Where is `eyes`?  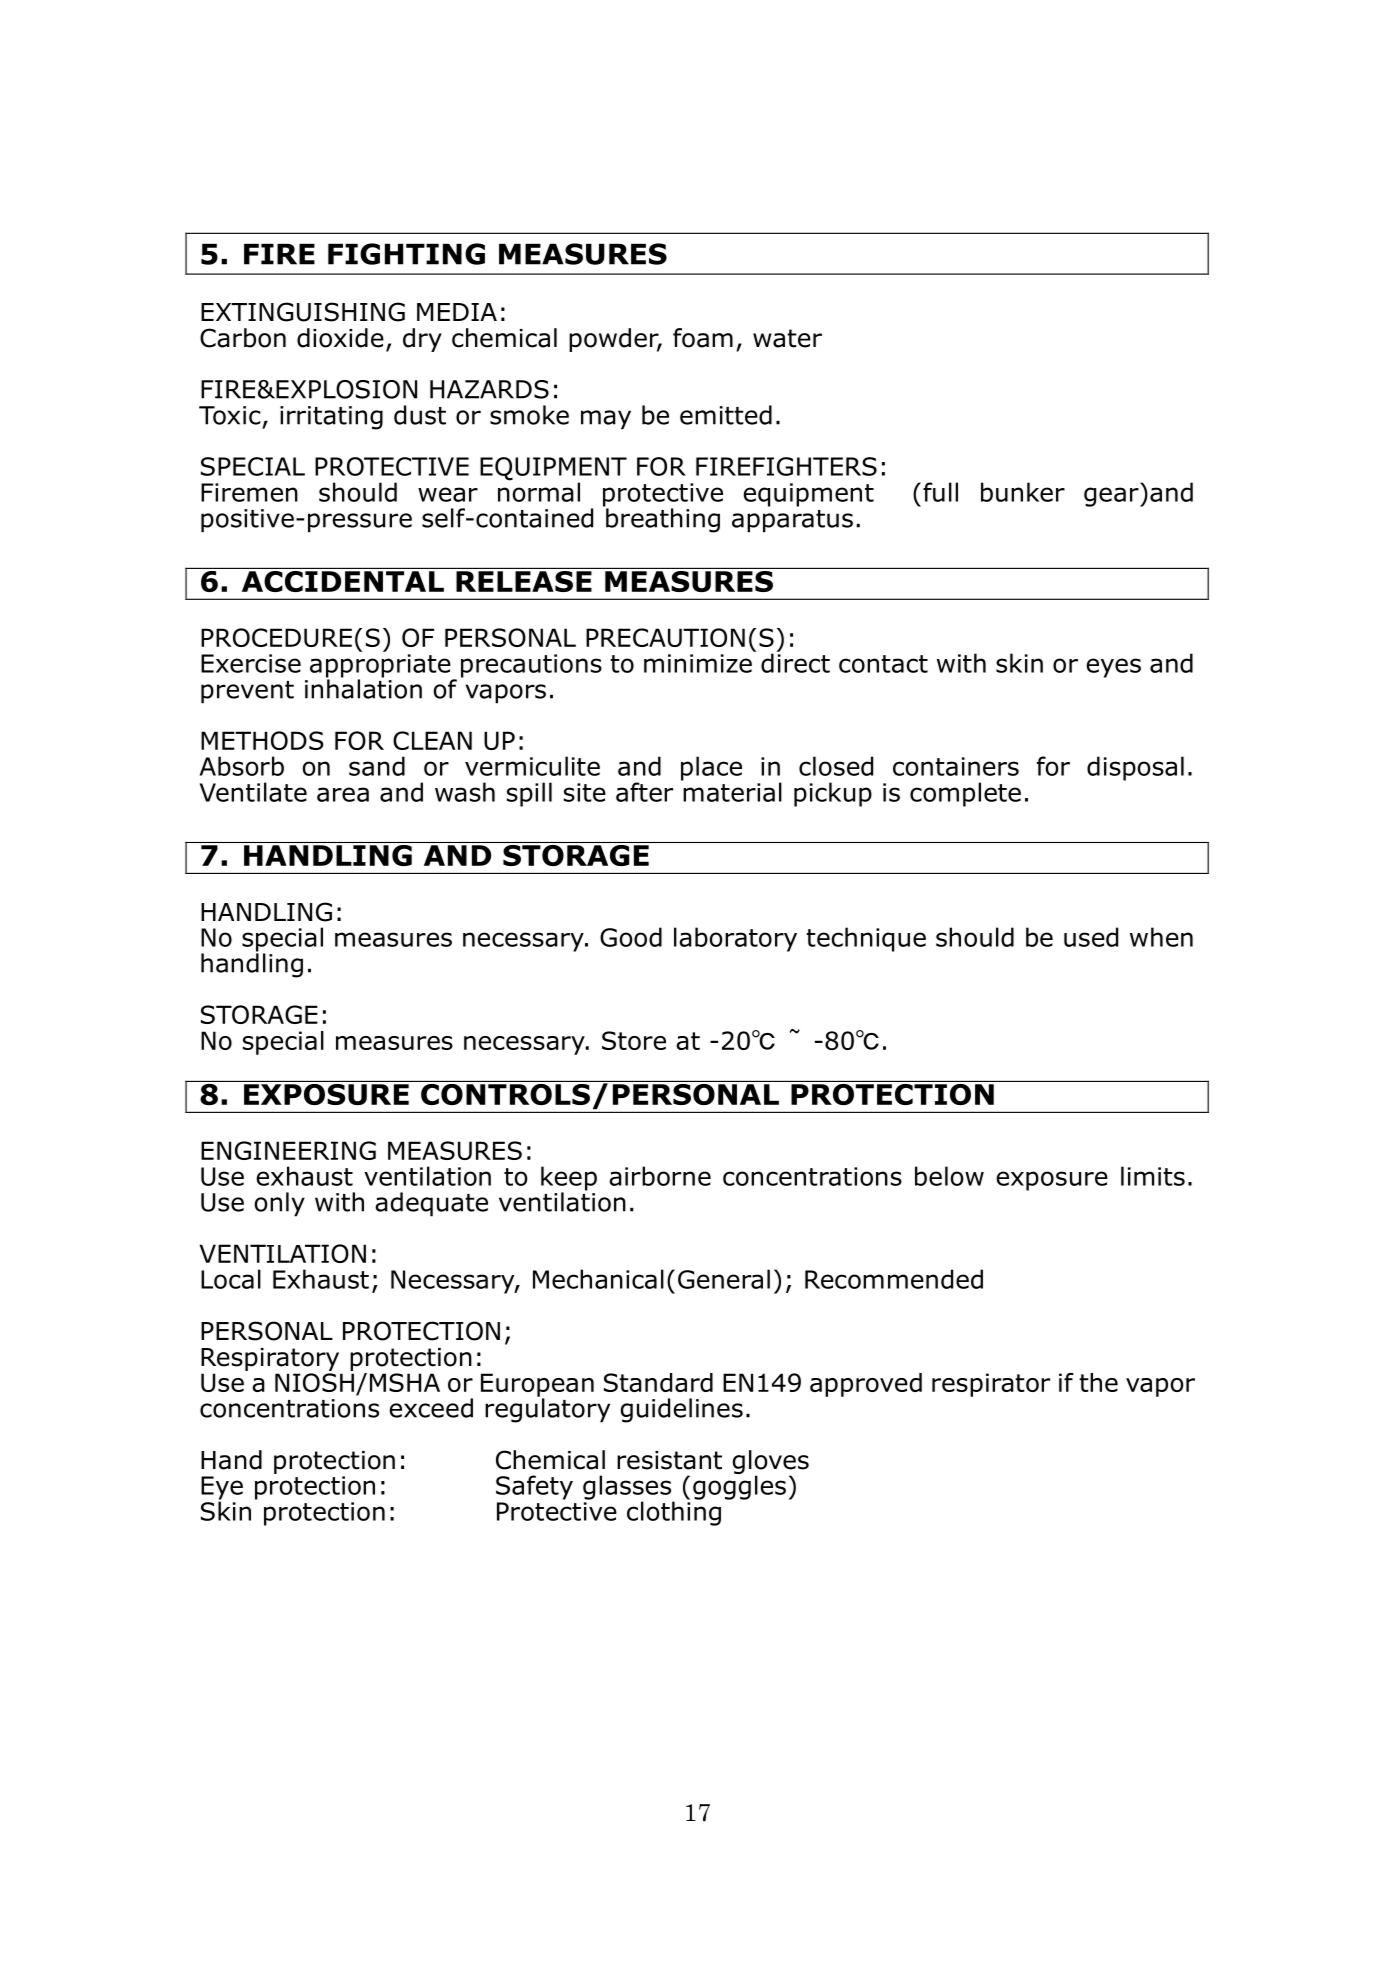
eyes is located at coordinates (1113, 668).
